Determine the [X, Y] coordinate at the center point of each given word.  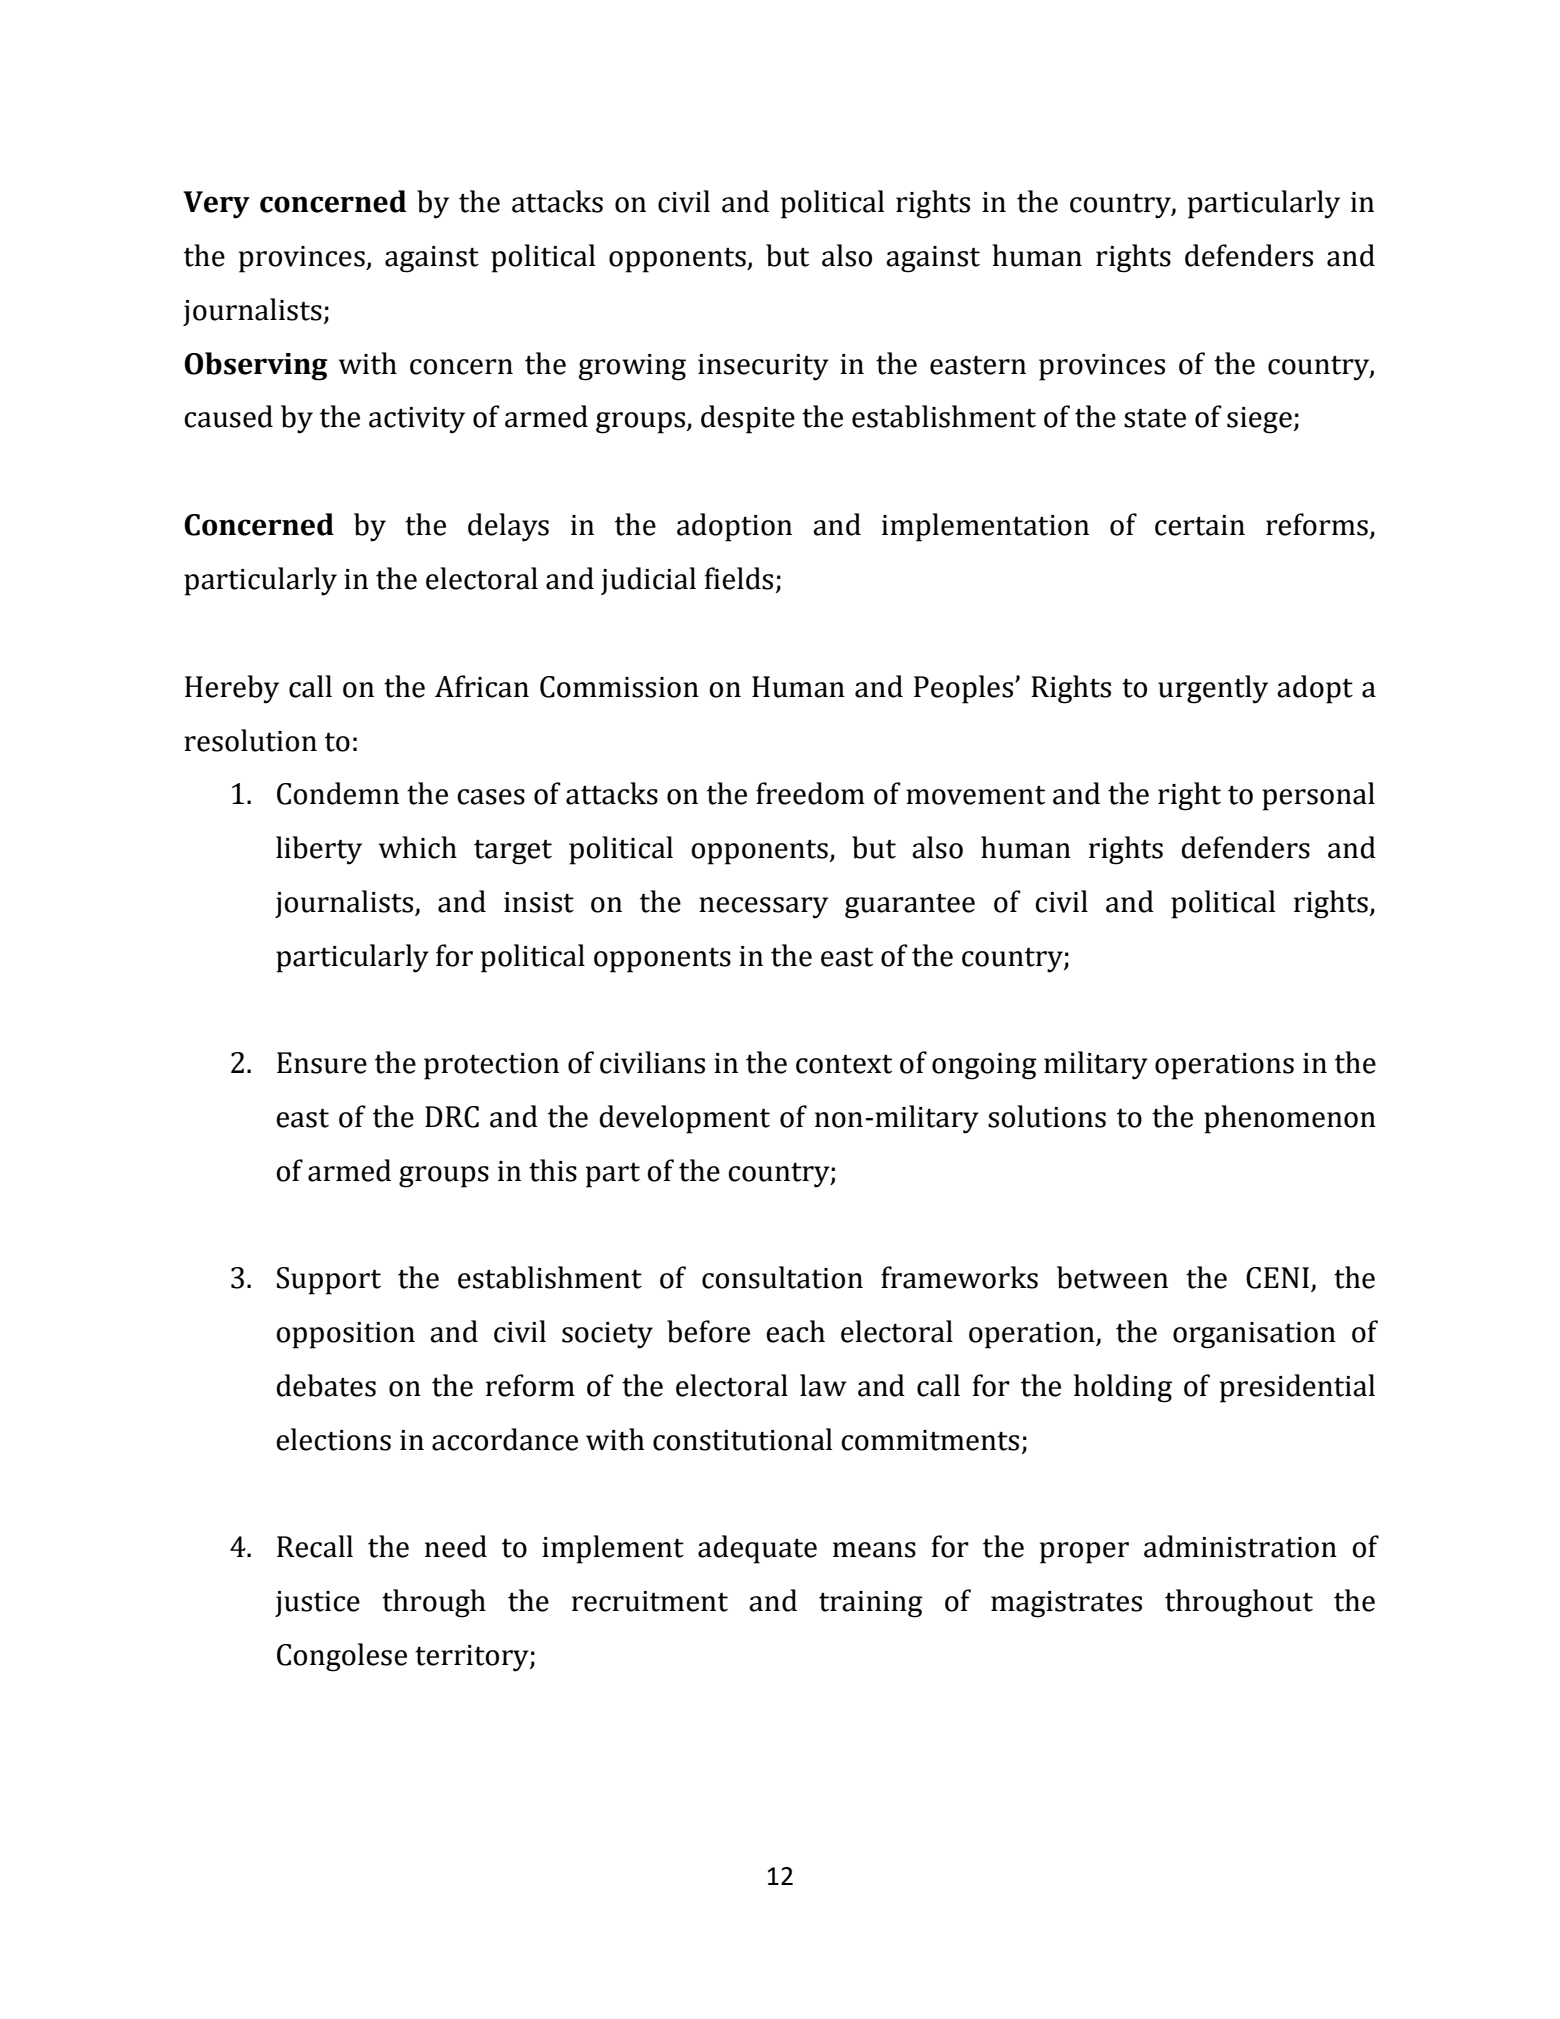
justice [317, 1604]
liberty [319, 850]
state [1155, 418]
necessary [763, 908]
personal [1318, 796]
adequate [757, 1549]
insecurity [763, 367]
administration [1240, 1546]
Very [216, 205]
